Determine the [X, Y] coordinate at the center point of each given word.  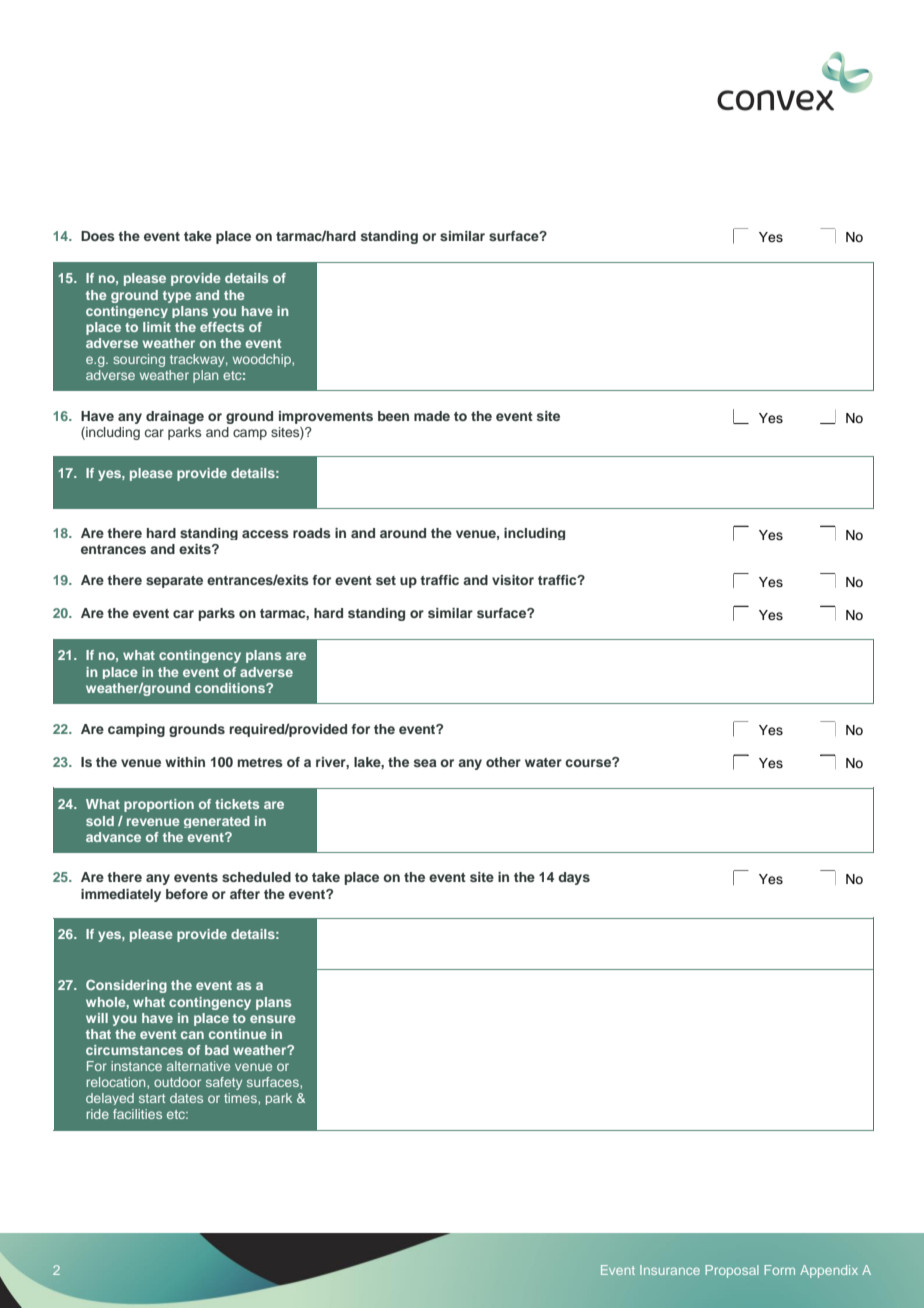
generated [217, 822]
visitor [513, 580]
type [177, 297]
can [192, 1035]
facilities [137, 1114]
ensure [273, 1019]
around [403, 533]
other [503, 762]
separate [174, 582]
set [386, 580]
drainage [175, 417]
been [393, 416]
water [543, 762]
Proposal [732, 1271]
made [432, 416]
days [574, 878]
